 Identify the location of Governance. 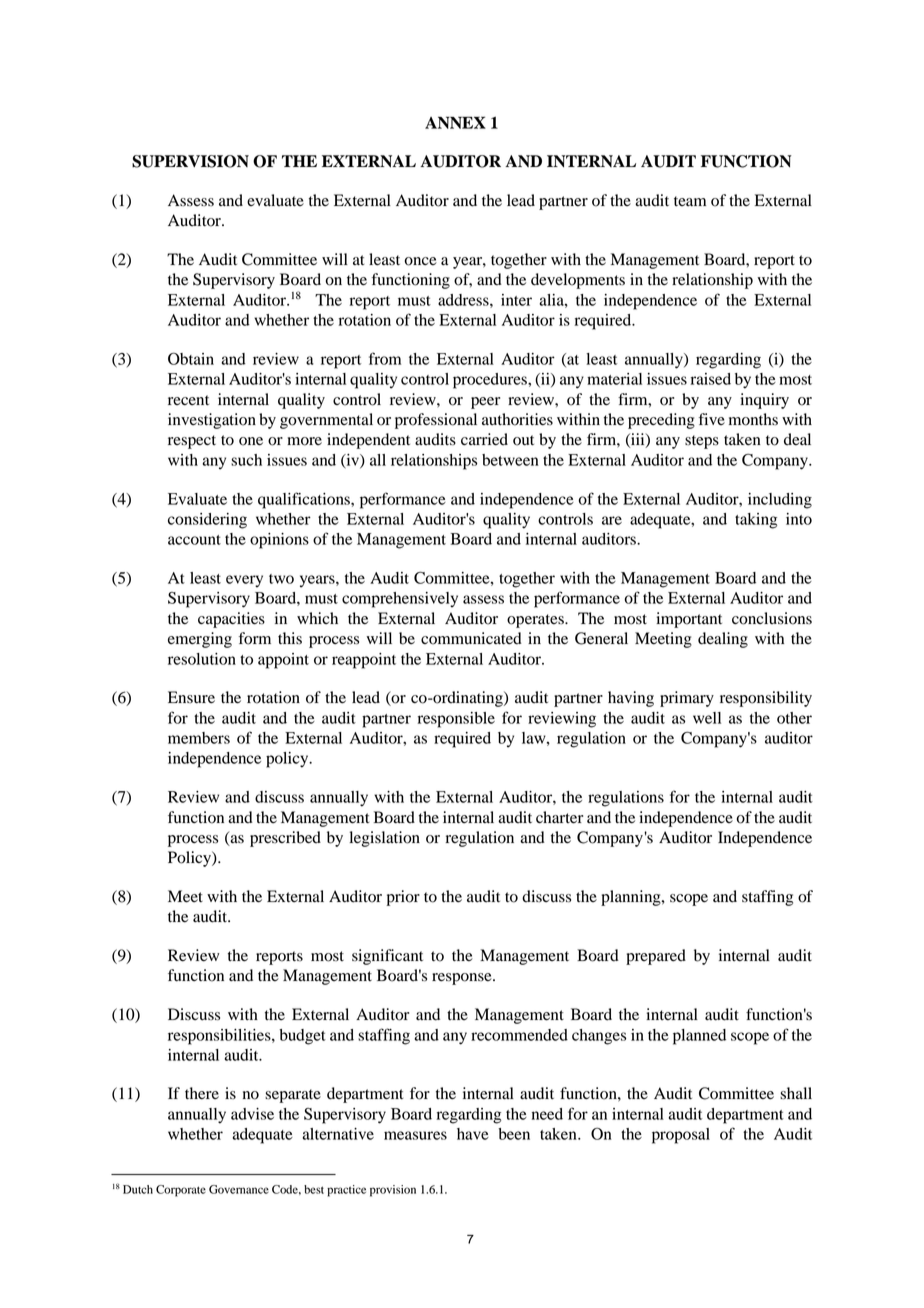
(239, 1189).
